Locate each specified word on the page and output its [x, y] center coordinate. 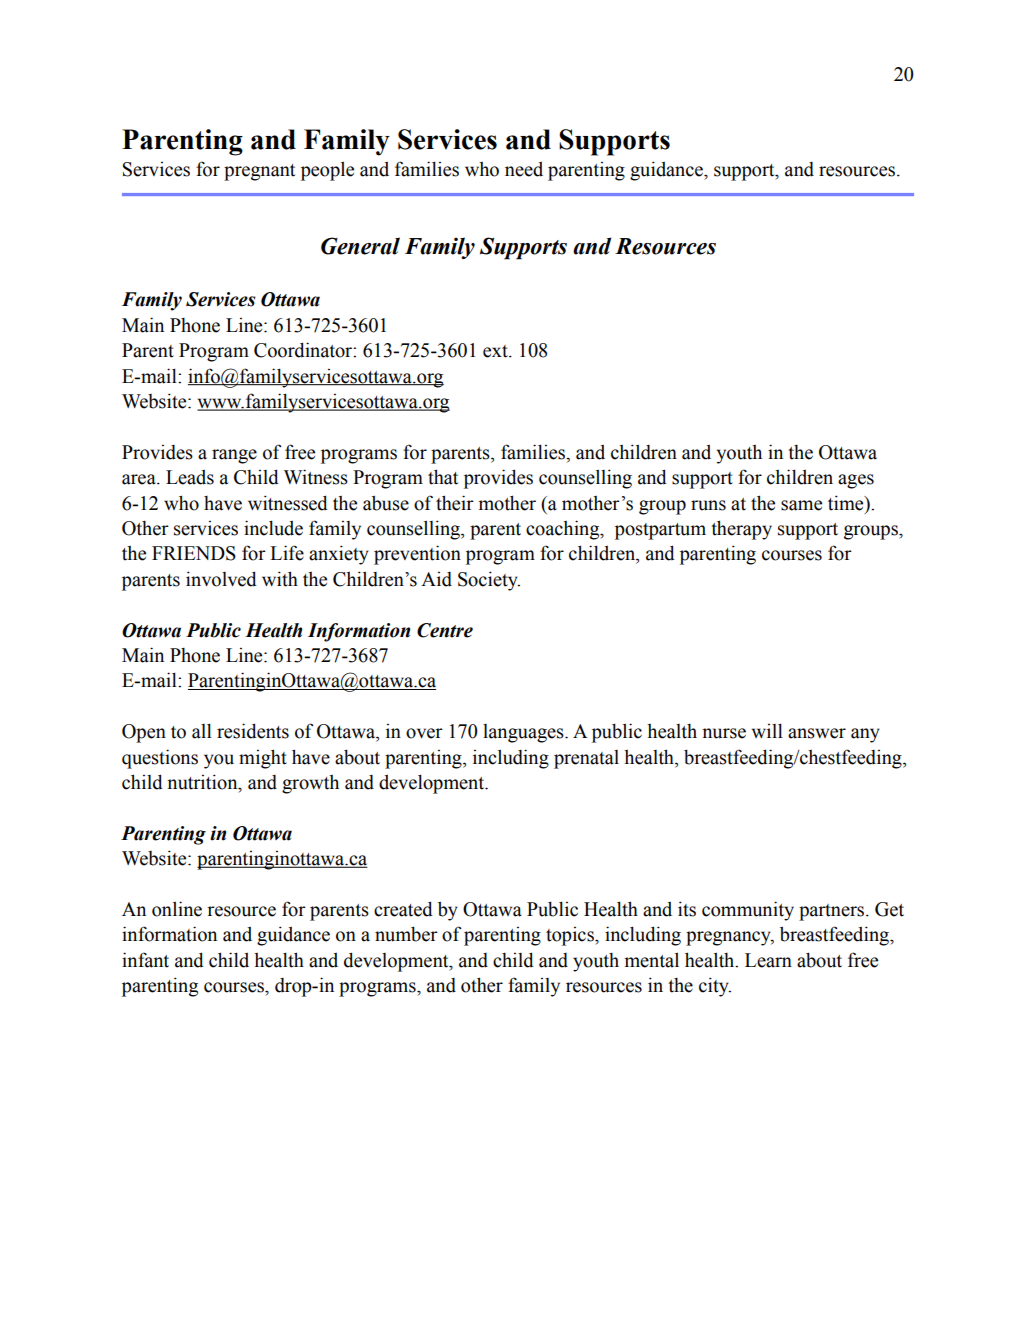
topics [571, 936]
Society [489, 581]
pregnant [259, 172]
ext [496, 351]
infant [145, 960]
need [524, 169]
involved [221, 579]
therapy [741, 530]
